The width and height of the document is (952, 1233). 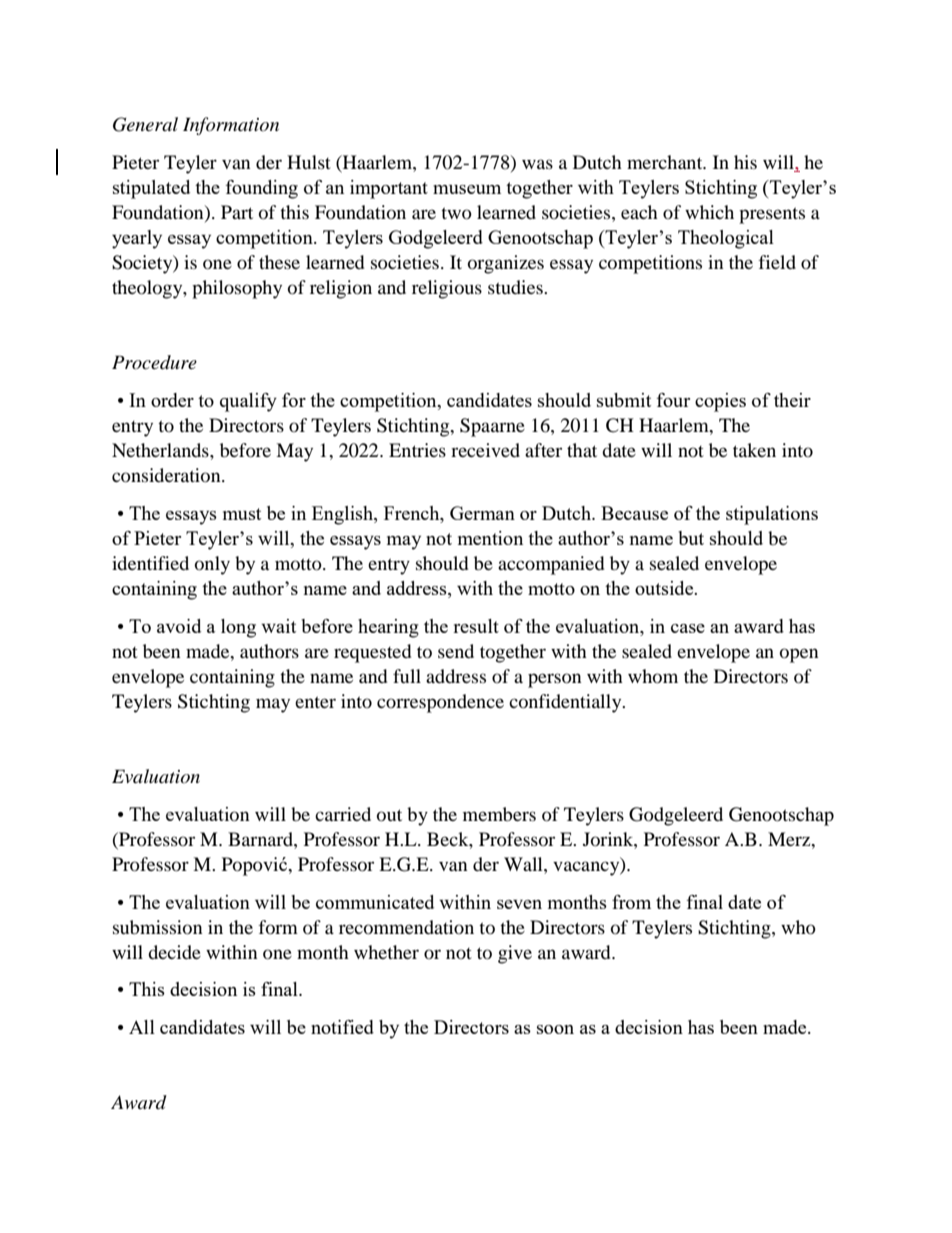 What do you see at coordinates (515, 954) in the document?
I see `give` at bounding box center [515, 954].
